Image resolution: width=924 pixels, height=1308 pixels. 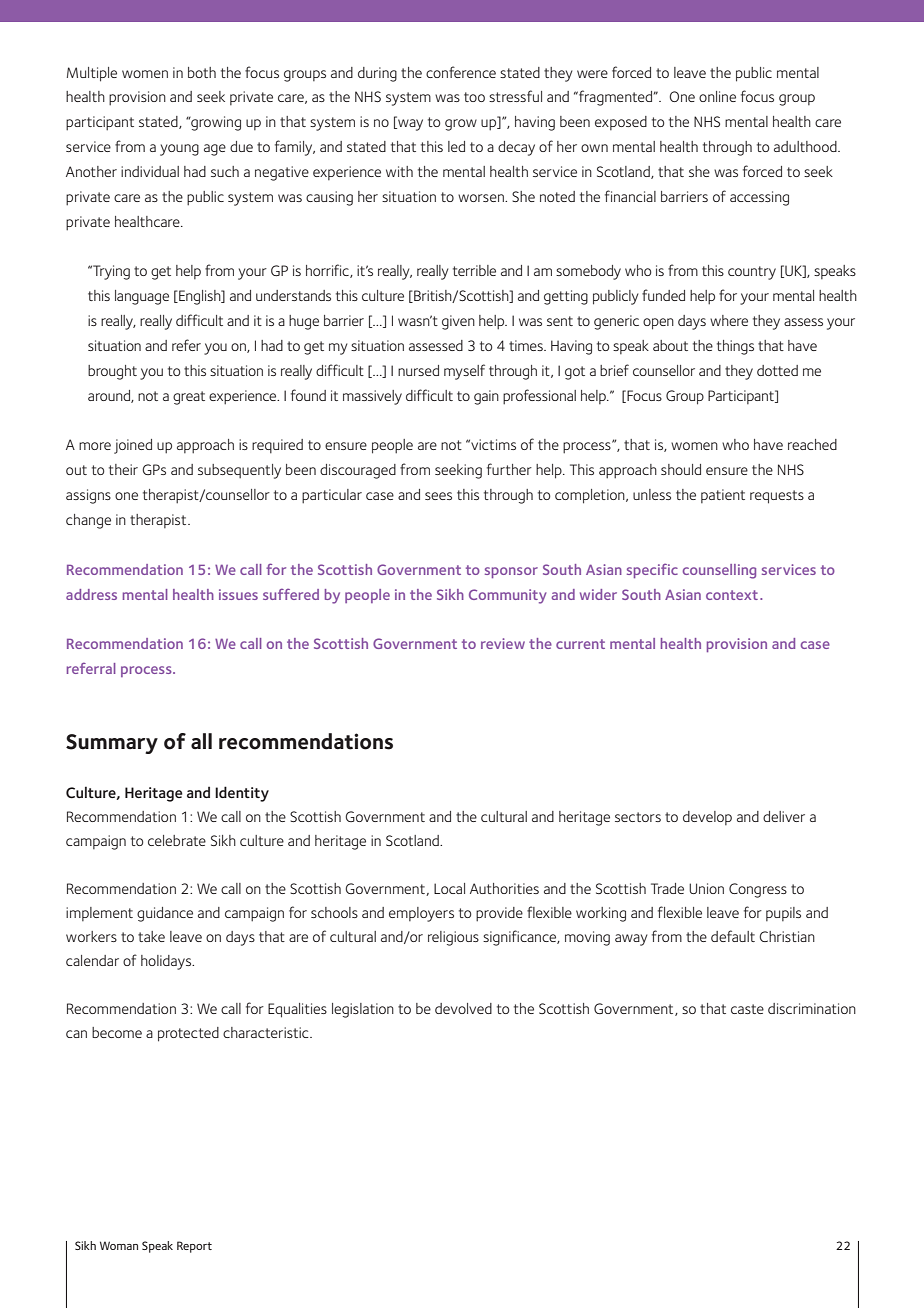 What do you see at coordinates (707, 818) in the screenshot?
I see `develop` at bounding box center [707, 818].
